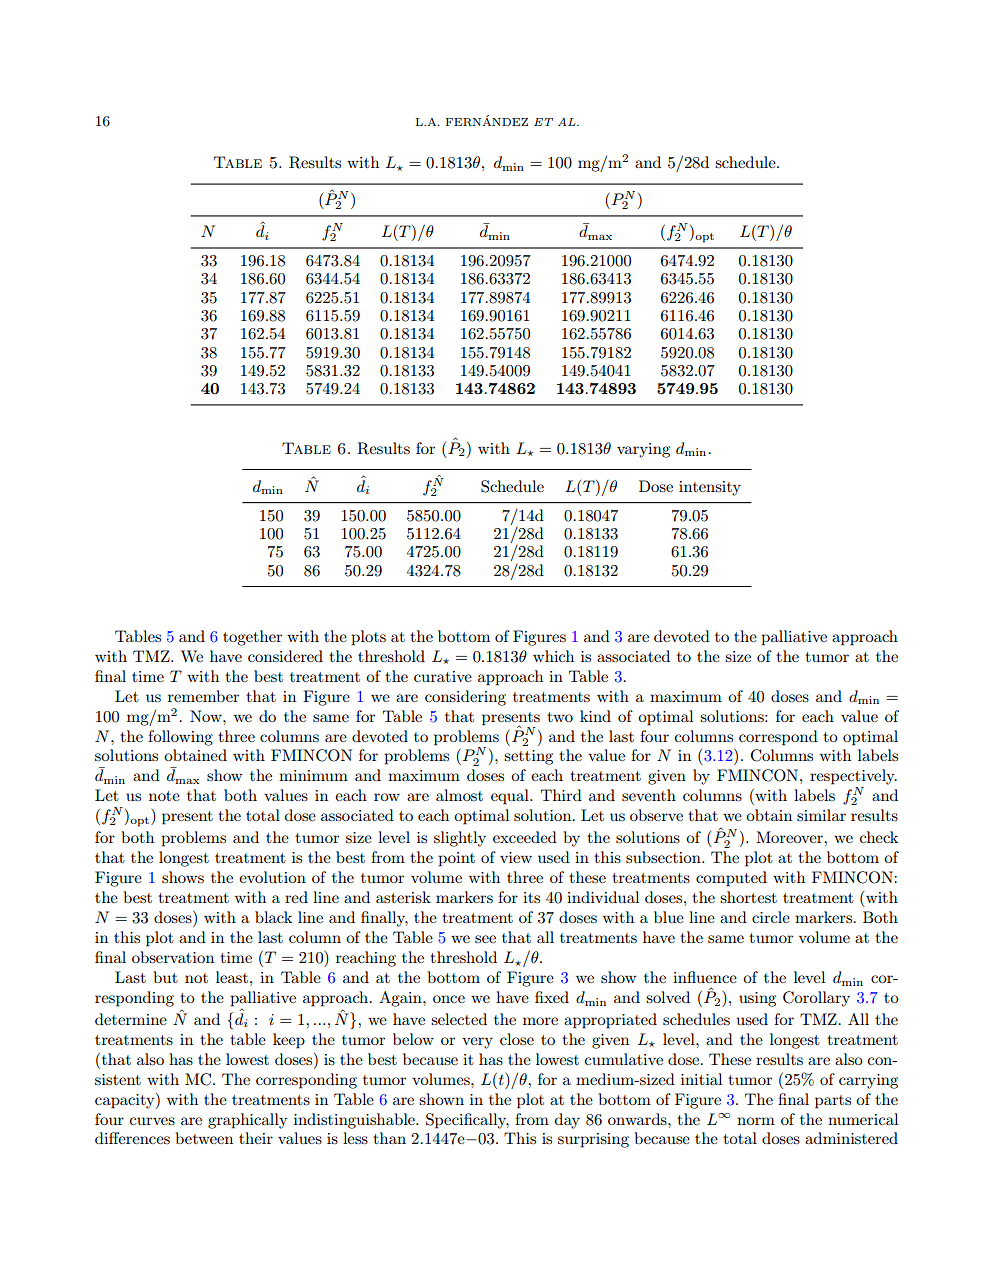 The width and height of the document is (993, 1277). What do you see at coordinates (553, 656) in the document?
I see `which` at bounding box center [553, 656].
